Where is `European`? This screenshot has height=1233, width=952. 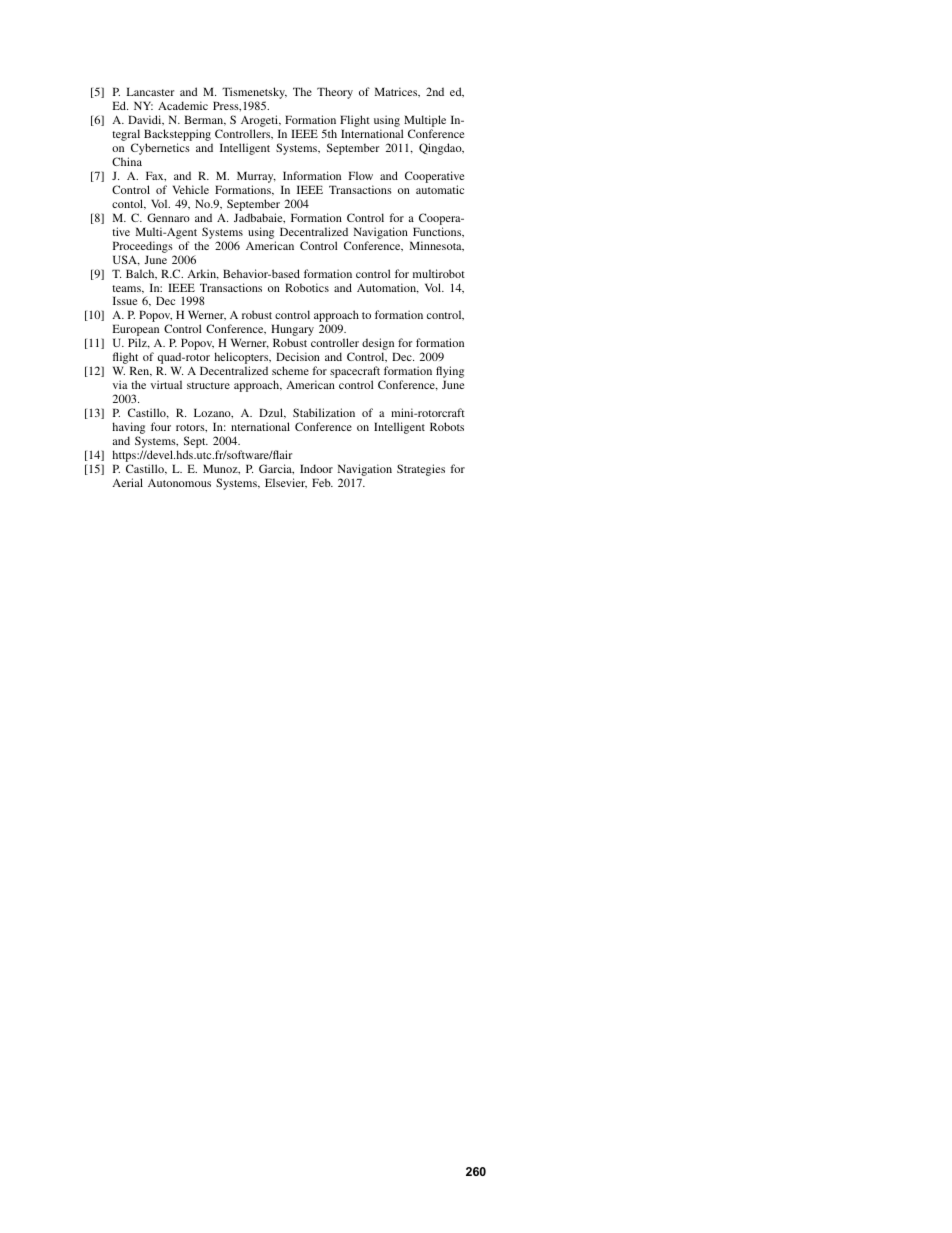 European is located at coordinates (135, 331).
